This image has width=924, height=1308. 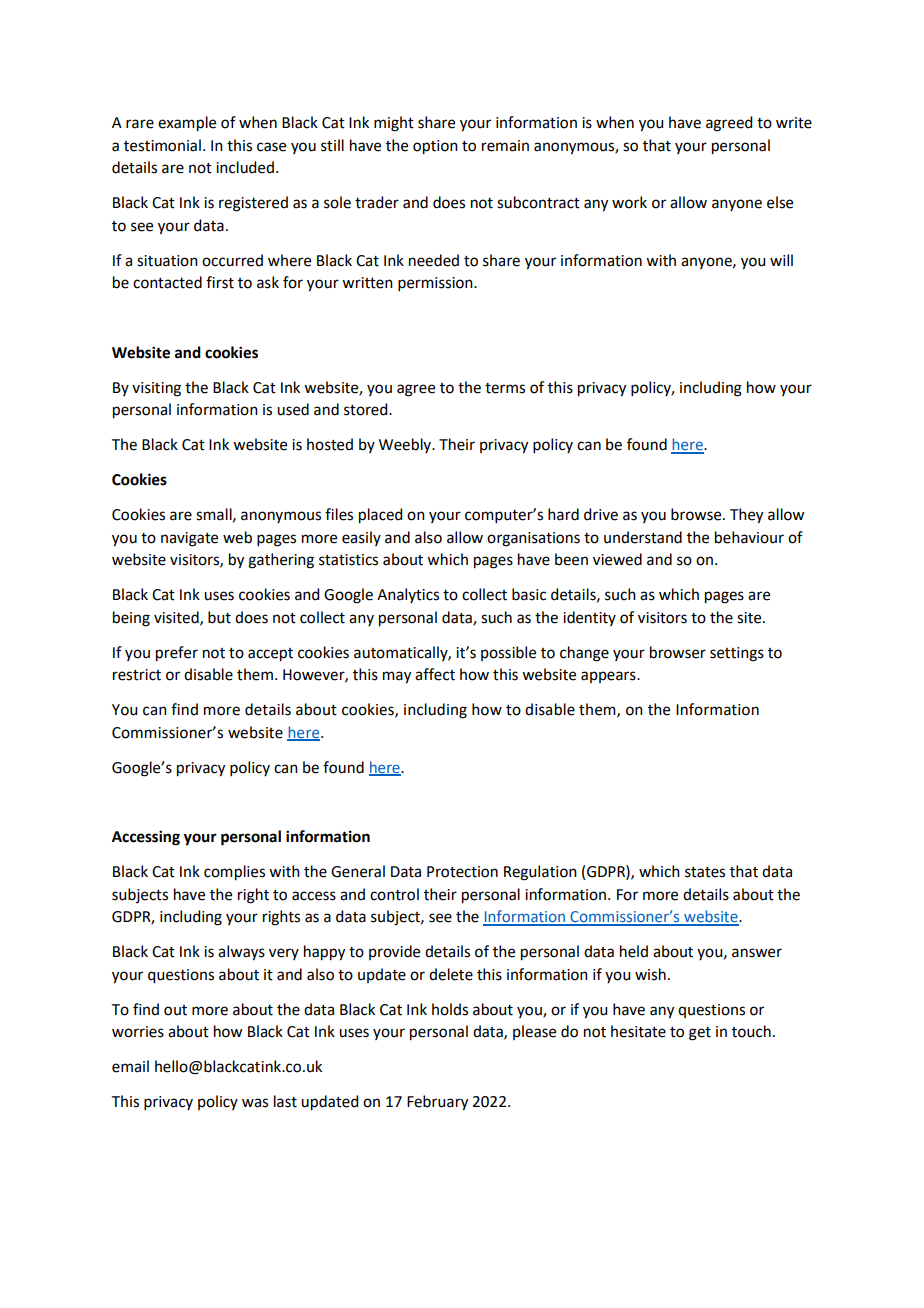 I want to click on included, so click(x=245, y=167).
